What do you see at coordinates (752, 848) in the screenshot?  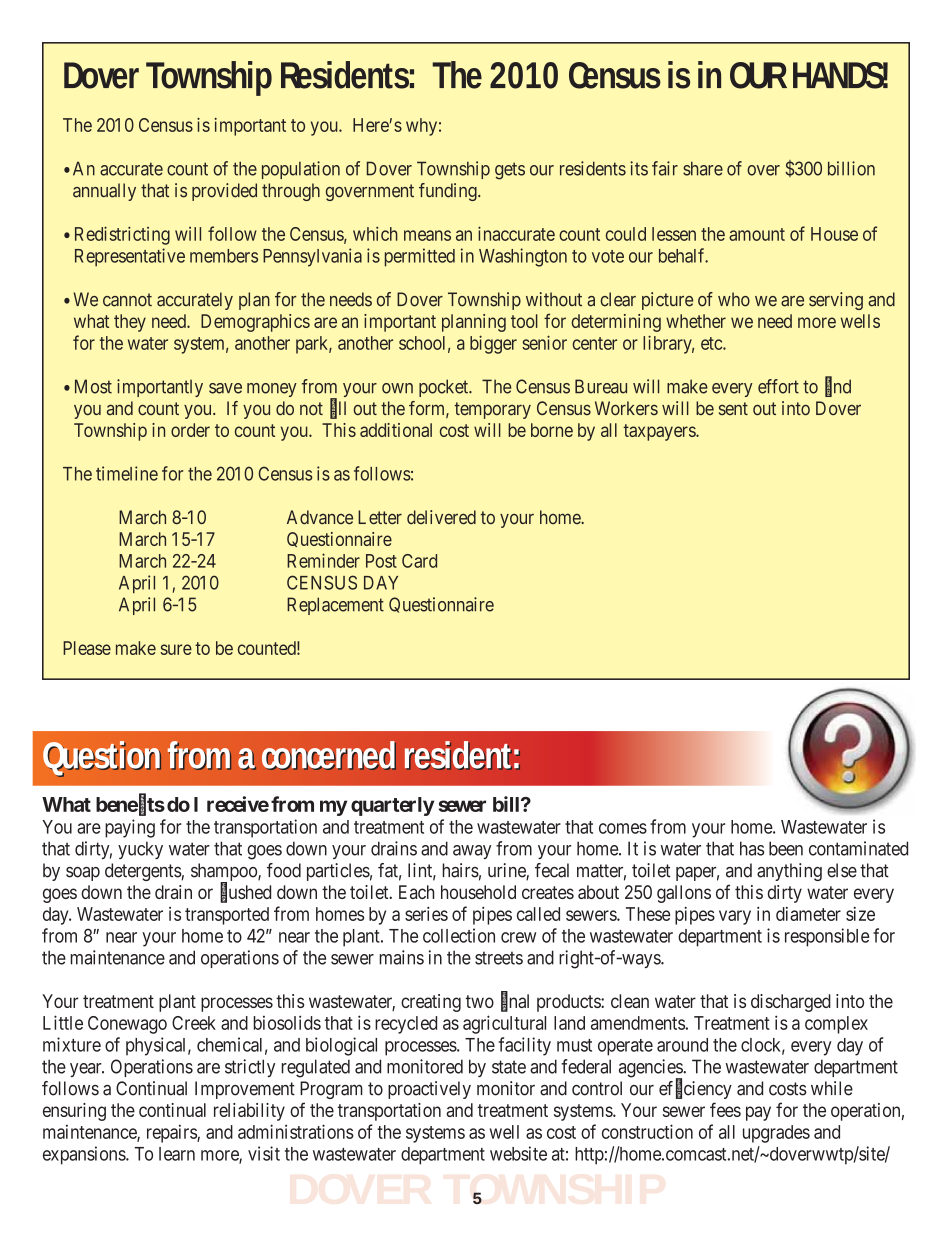 I see `has` at bounding box center [752, 848].
